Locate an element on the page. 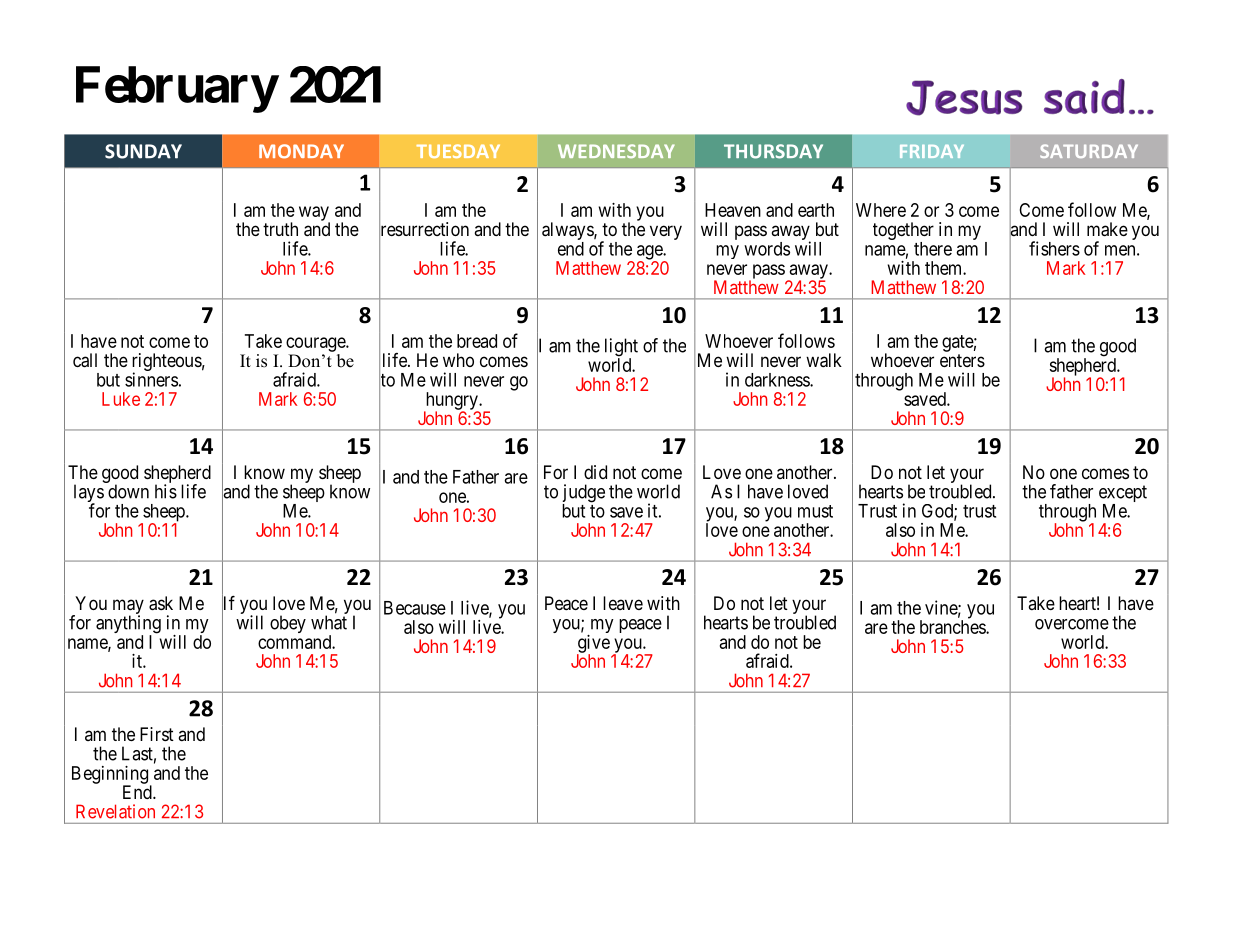 The image size is (1233, 952). SUNDAY is located at coordinates (143, 151).
